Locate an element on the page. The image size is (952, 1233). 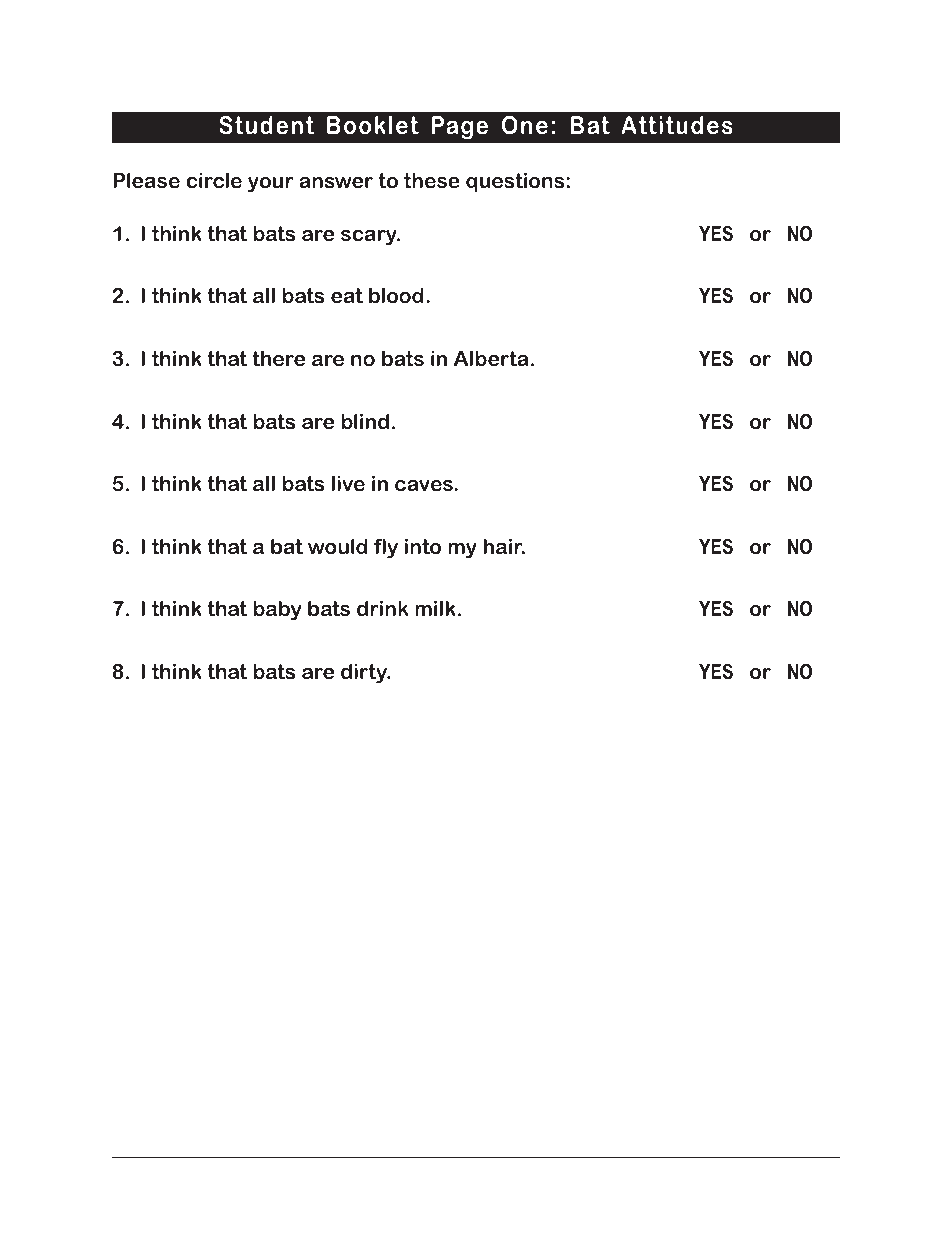
Alberta is located at coordinates (491, 358).
